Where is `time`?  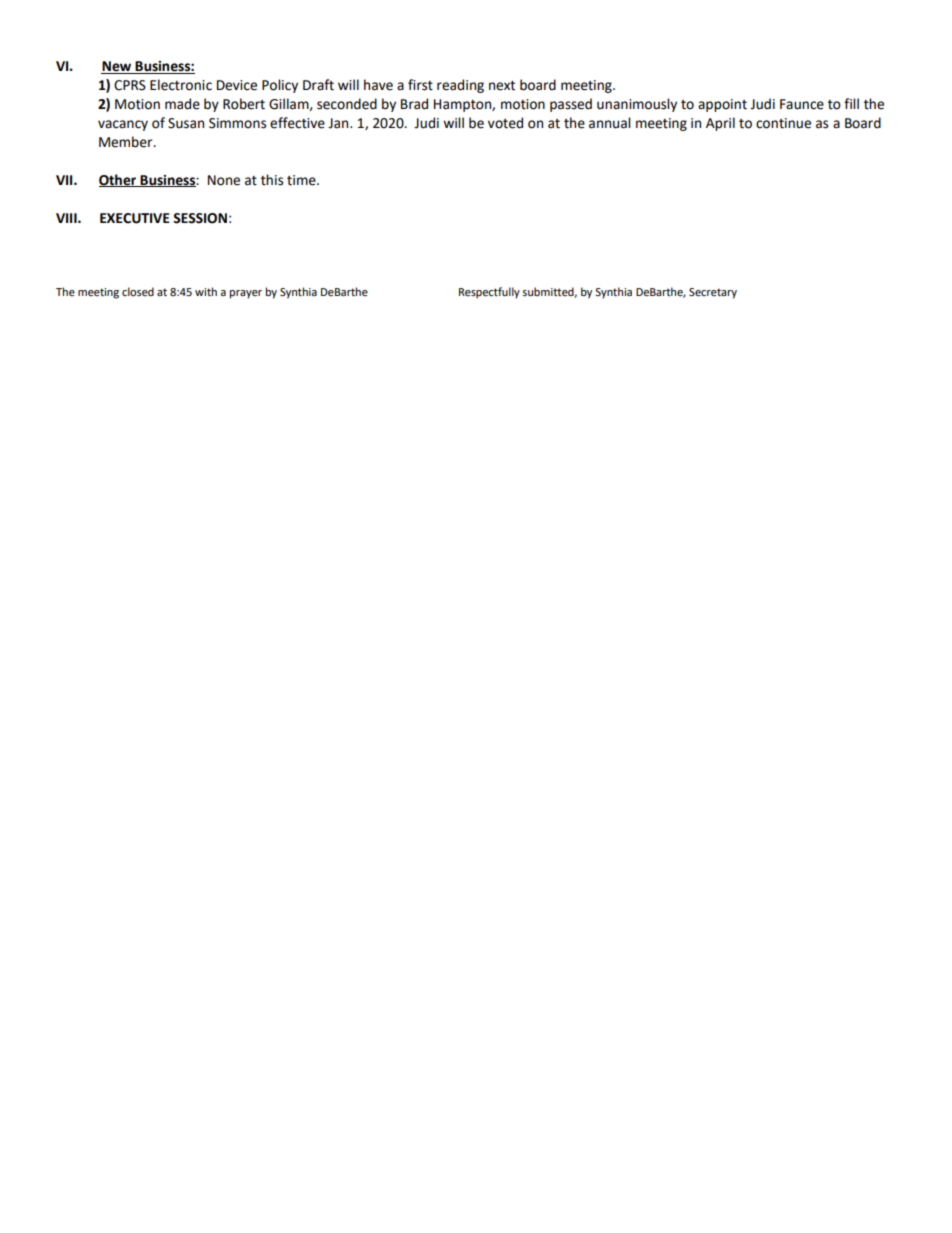 time is located at coordinates (302, 180).
